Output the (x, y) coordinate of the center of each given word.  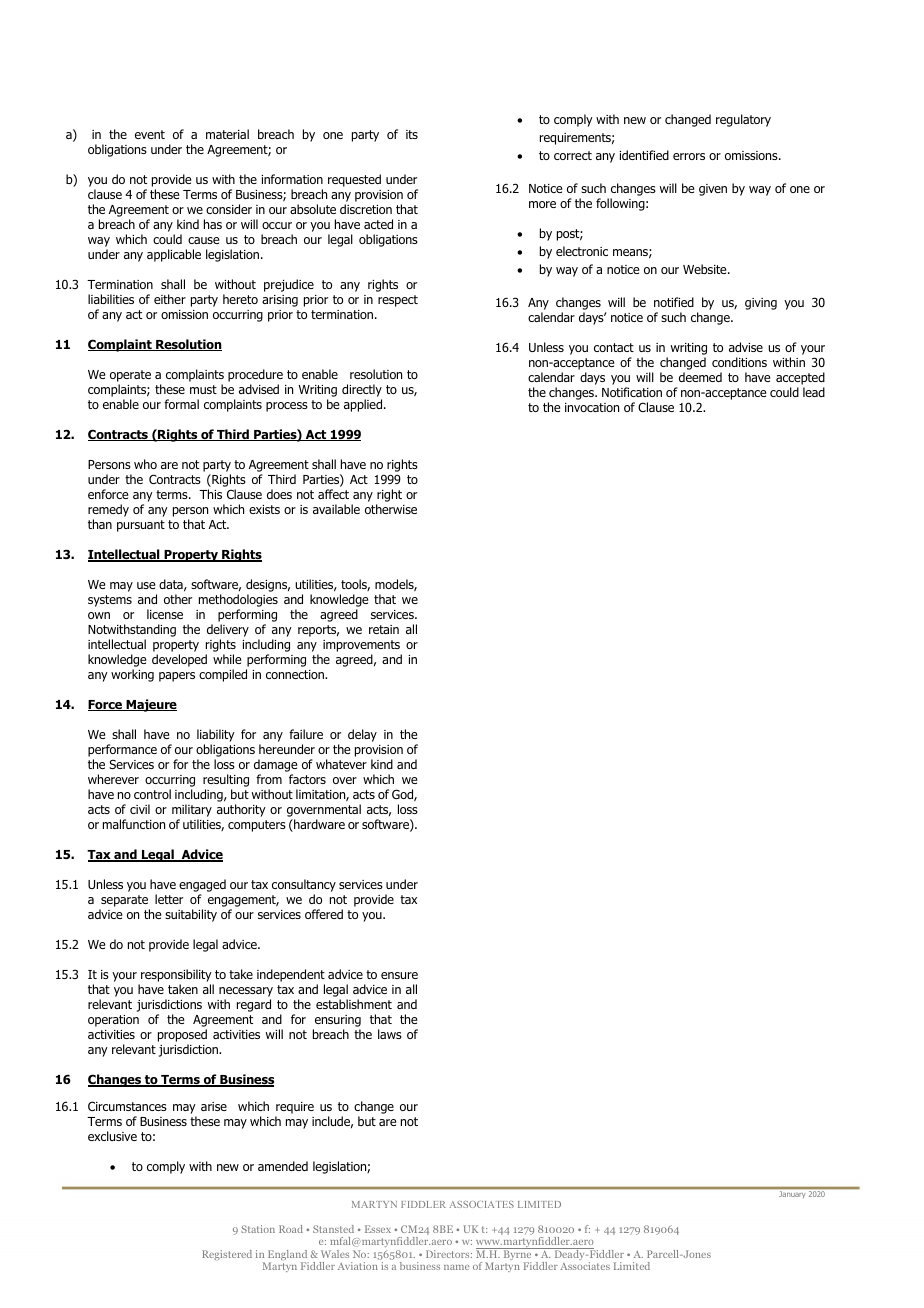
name (456, 1267)
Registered (227, 1255)
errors (689, 156)
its (412, 134)
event (150, 134)
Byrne (517, 1255)
